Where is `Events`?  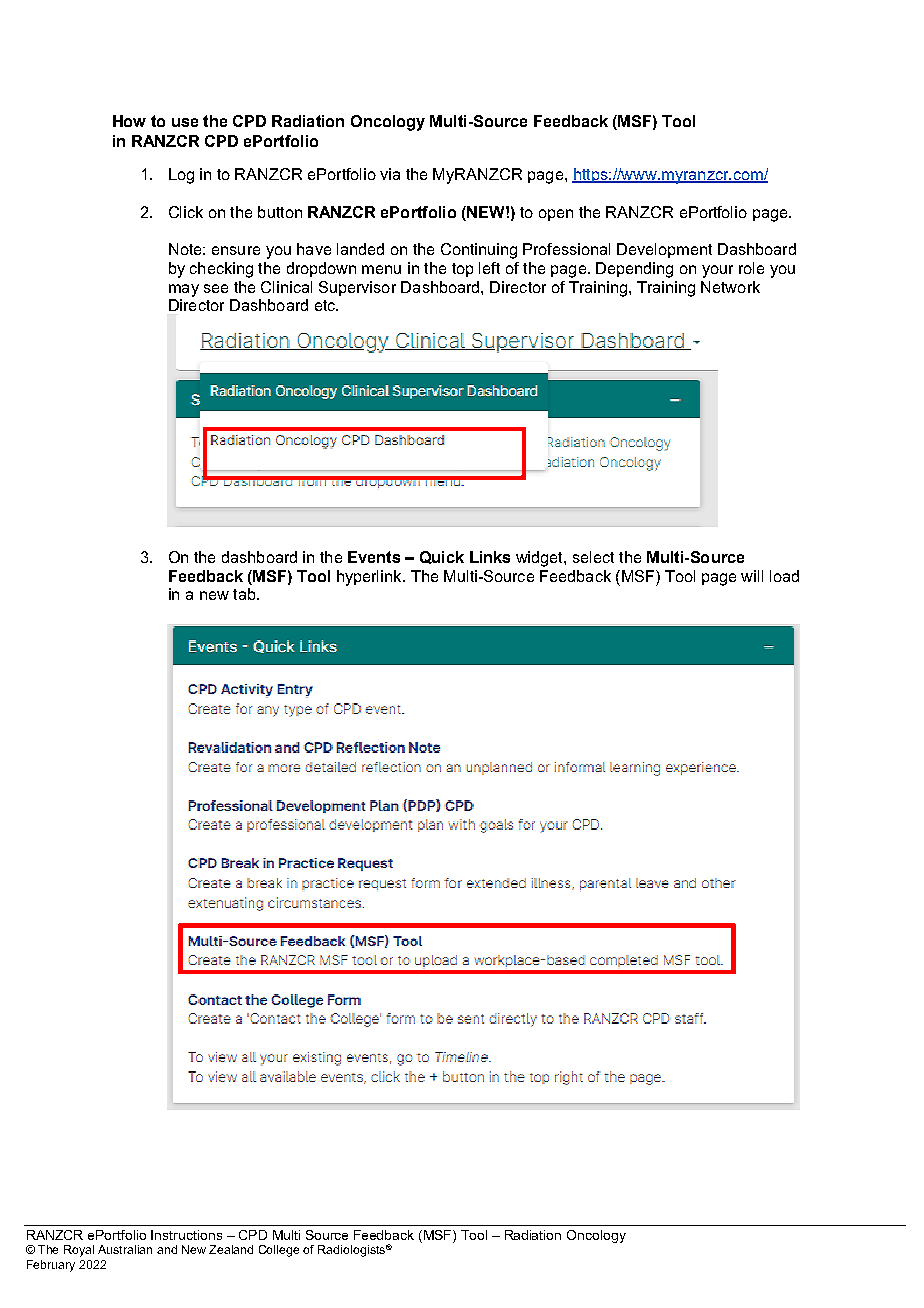 Events is located at coordinates (374, 557).
